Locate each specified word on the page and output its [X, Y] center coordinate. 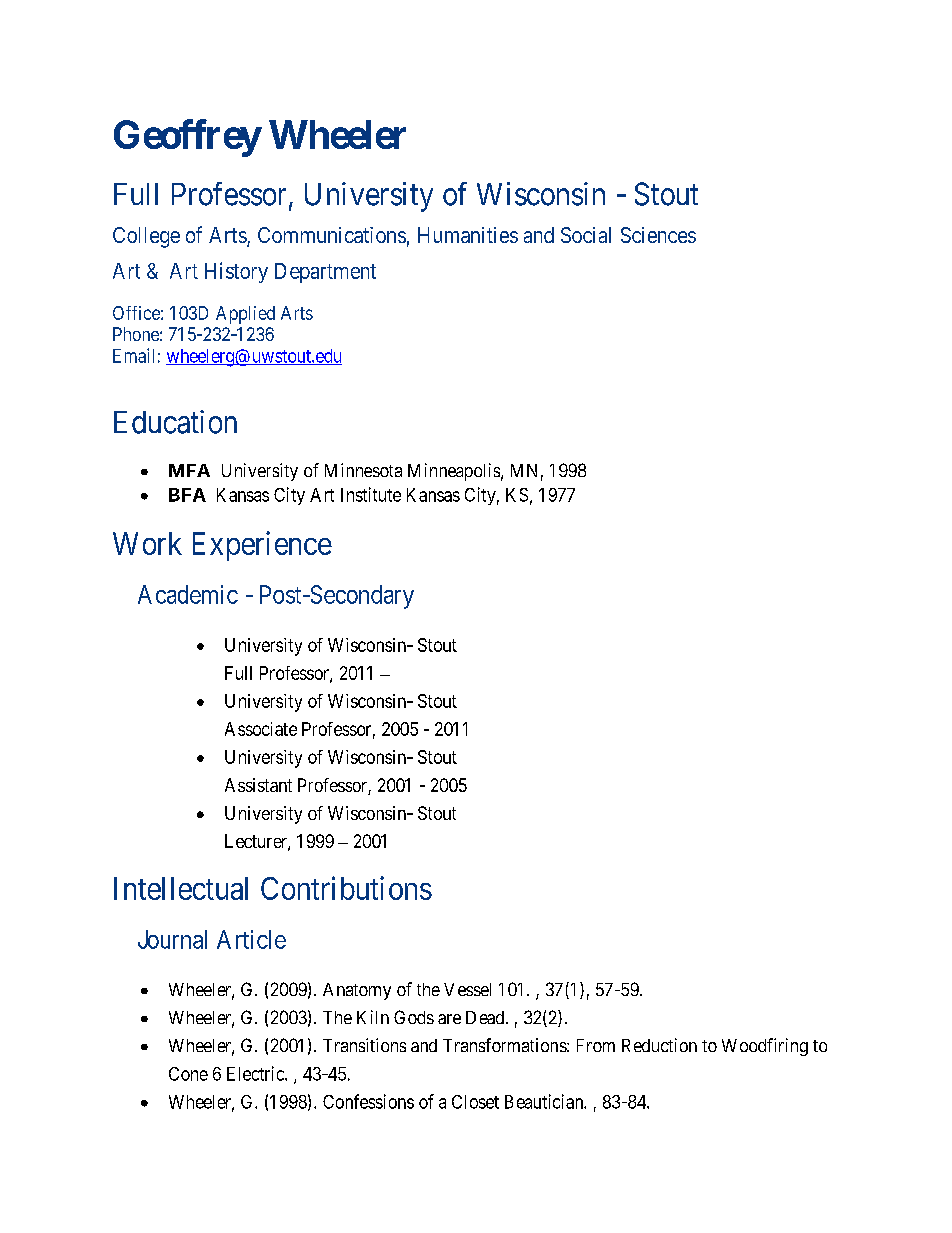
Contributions [346, 888]
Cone [188, 1074]
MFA [189, 470]
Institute [371, 494]
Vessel [467, 989]
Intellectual [181, 888]
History [236, 272]
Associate [261, 729]
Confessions [368, 1101]
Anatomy [357, 991]
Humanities [468, 235]
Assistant [258, 785]
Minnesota [363, 470]
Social [586, 235]
